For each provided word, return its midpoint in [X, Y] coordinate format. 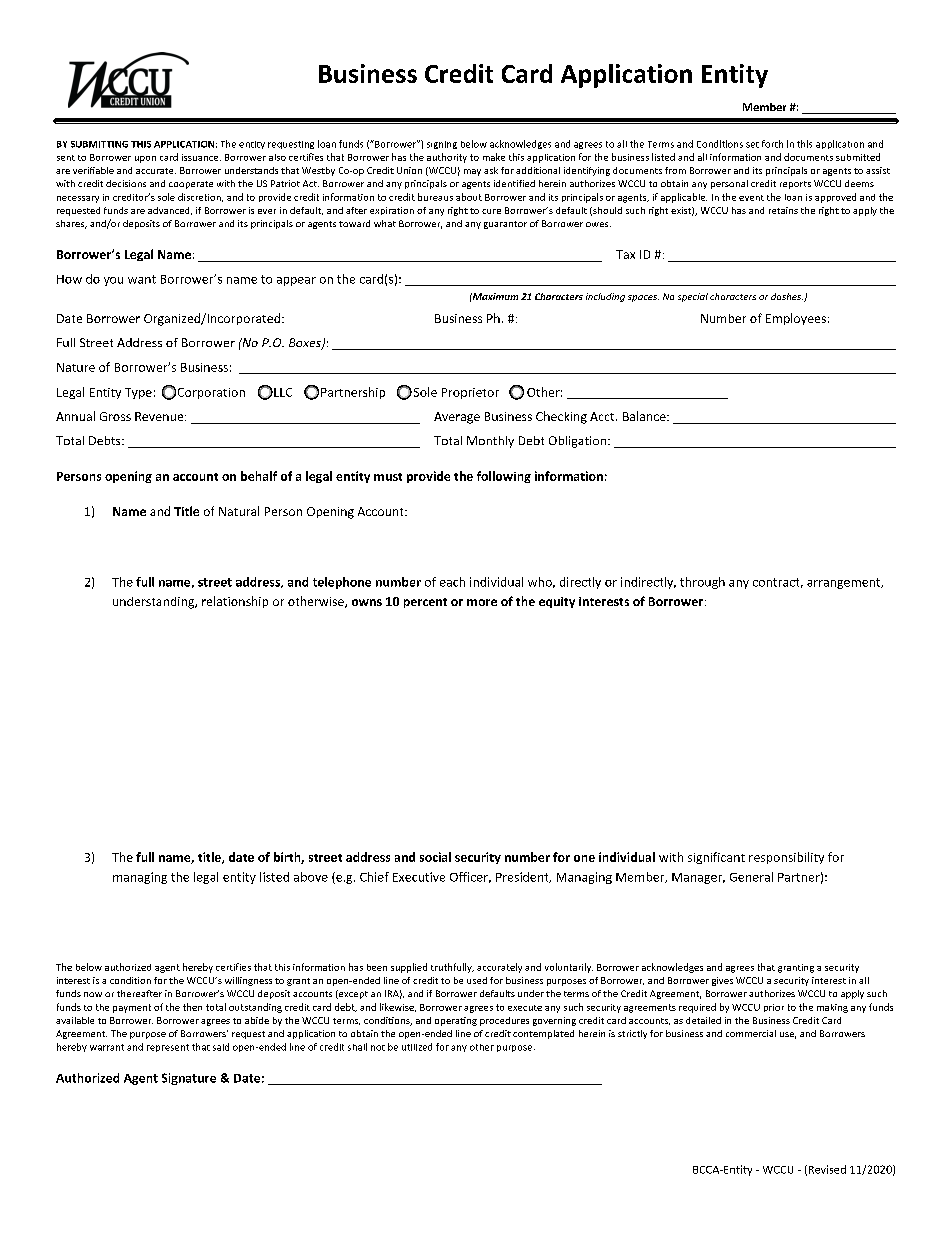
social [435, 857]
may [472, 172]
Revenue [160, 416]
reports [795, 185]
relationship [235, 602]
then [192, 1007]
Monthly [490, 442]
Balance [645, 416]
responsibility [786, 858]
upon [145, 159]
